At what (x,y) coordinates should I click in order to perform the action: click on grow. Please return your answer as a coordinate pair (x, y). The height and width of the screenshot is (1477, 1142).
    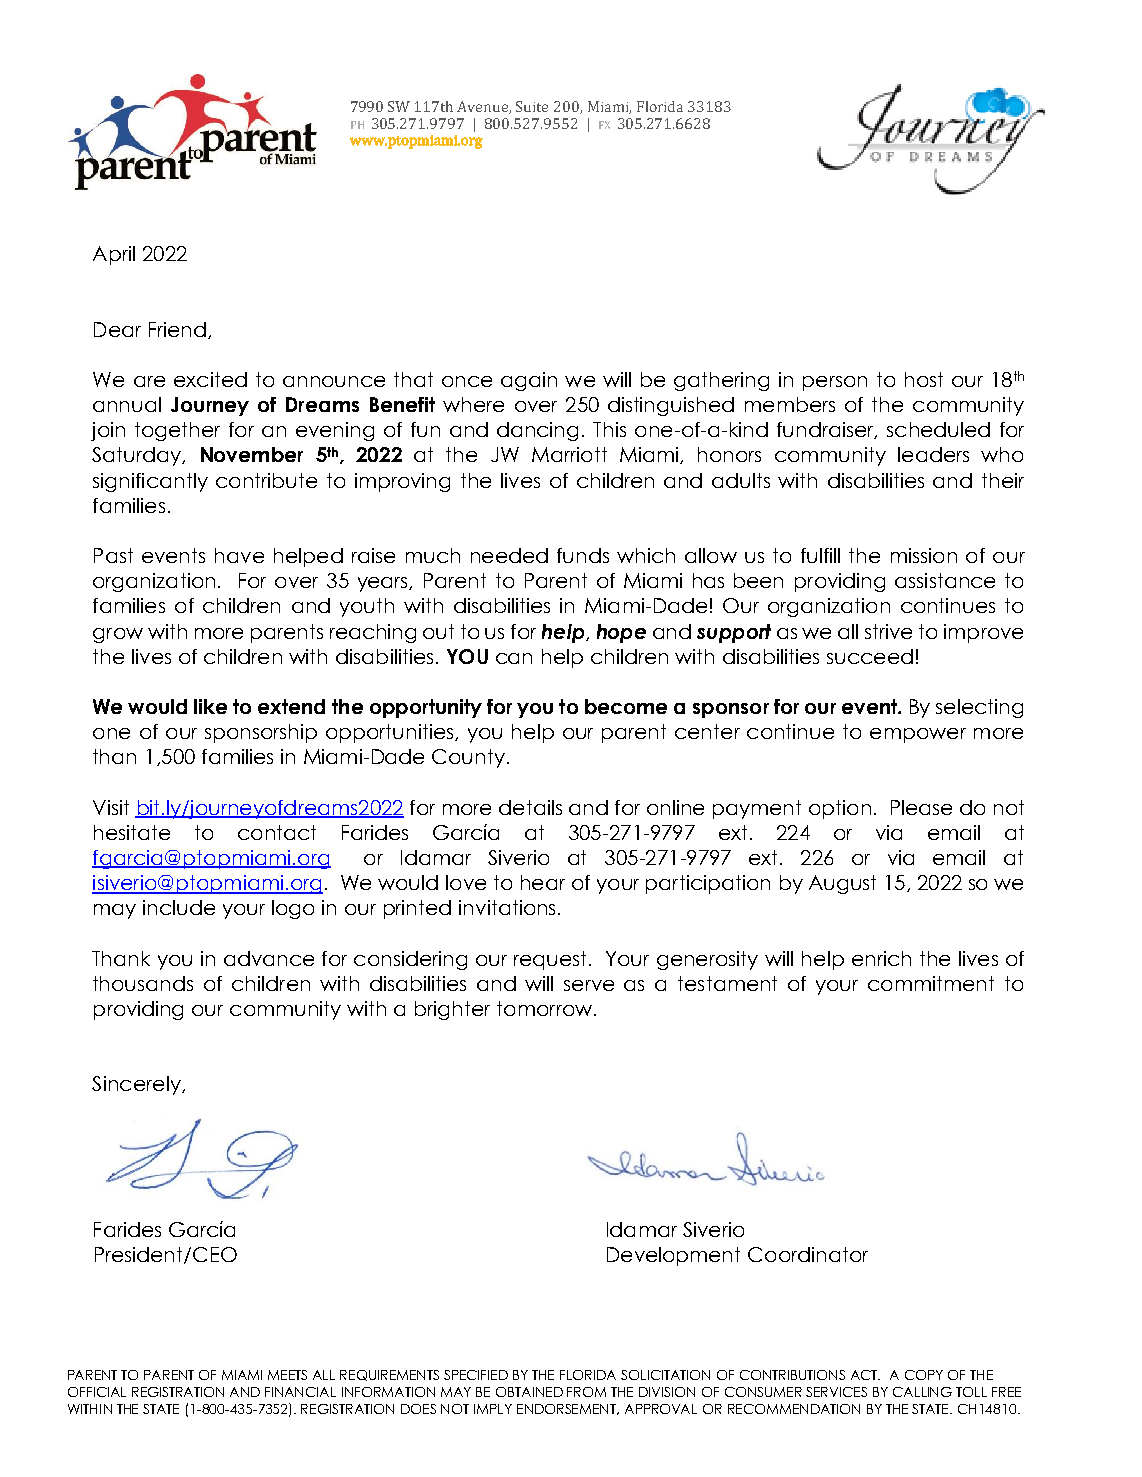
    Looking at the image, I should click on (118, 635).
